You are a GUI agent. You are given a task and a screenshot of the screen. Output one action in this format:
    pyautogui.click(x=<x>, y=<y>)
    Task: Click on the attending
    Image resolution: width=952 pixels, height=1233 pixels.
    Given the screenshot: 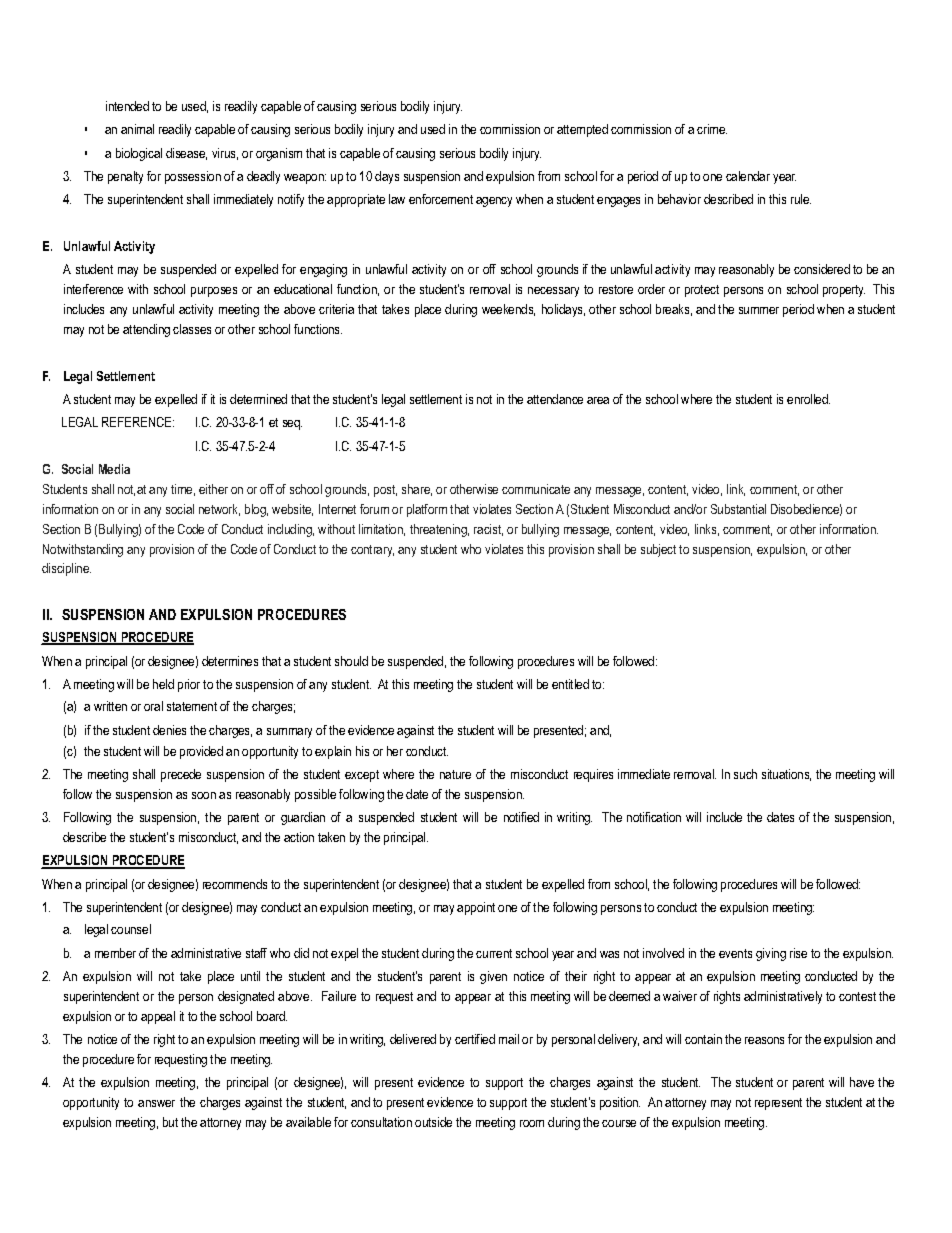 What is the action you would take?
    pyautogui.click(x=146, y=330)
